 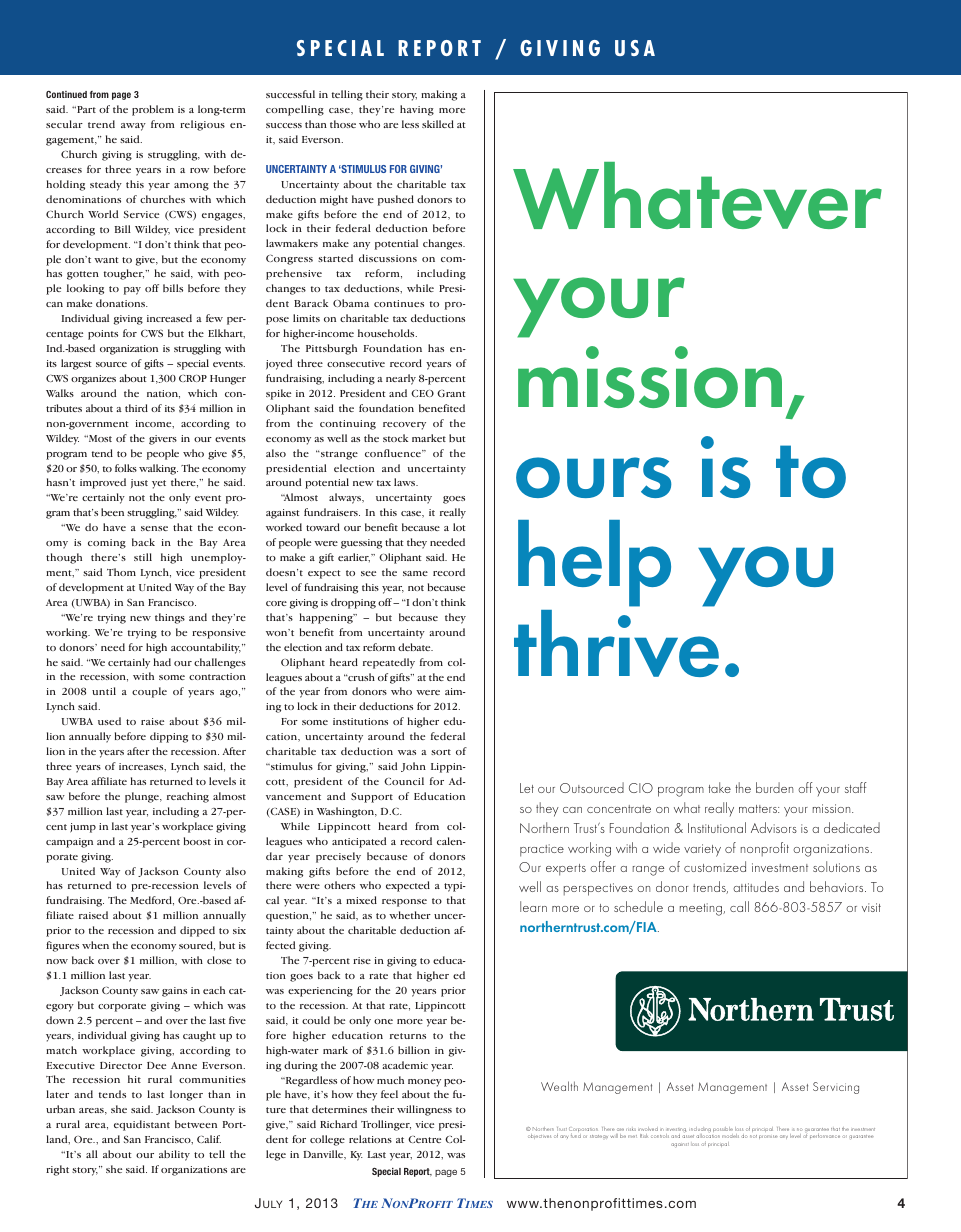 I want to click on walking, so click(x=158, y=469).
